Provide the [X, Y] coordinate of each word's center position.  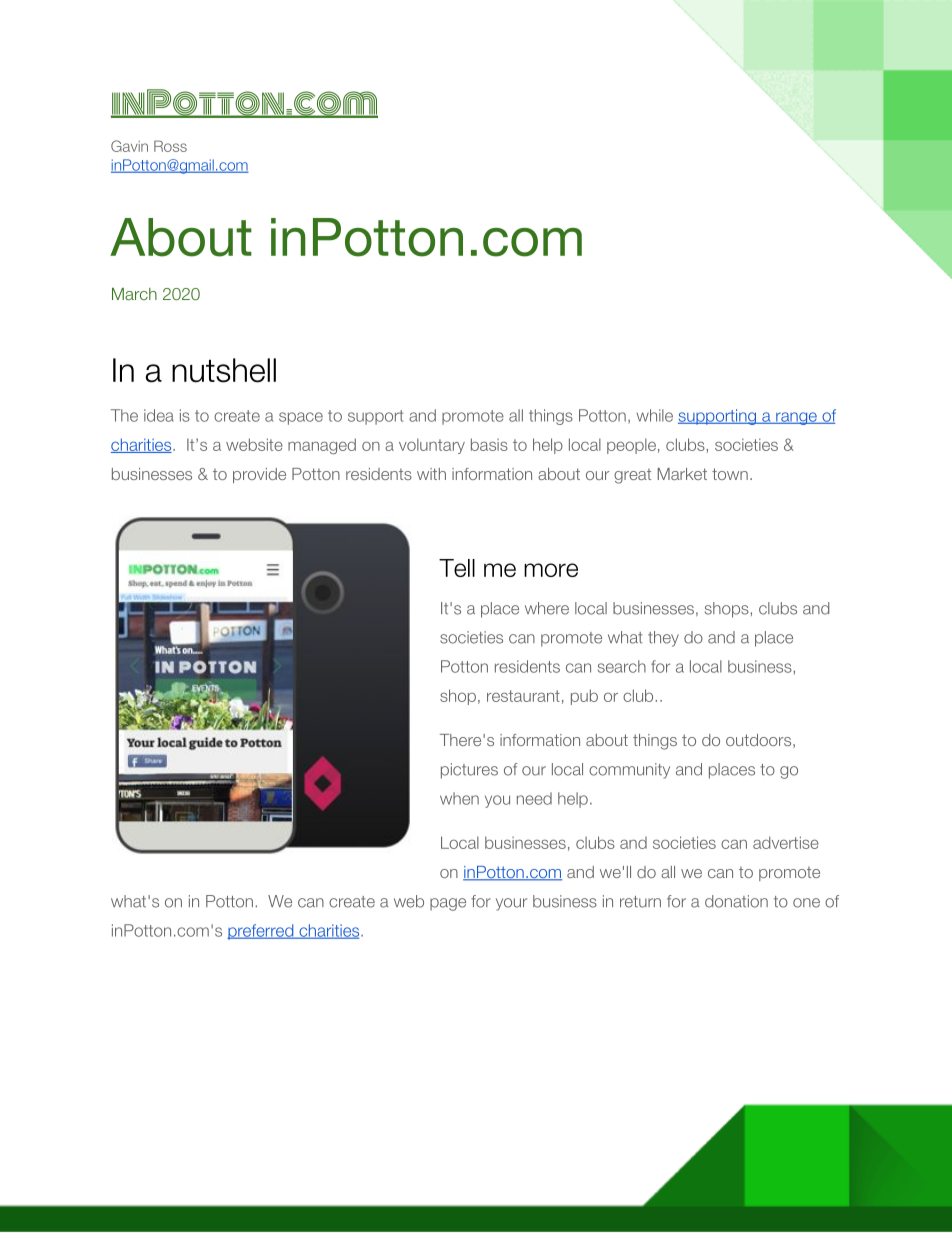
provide [259, 475]
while [654, 415]
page [448, 904]
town [730, 474]
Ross [170, 146]
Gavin [129, 146]
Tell [457, 568]
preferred [261, 932]
